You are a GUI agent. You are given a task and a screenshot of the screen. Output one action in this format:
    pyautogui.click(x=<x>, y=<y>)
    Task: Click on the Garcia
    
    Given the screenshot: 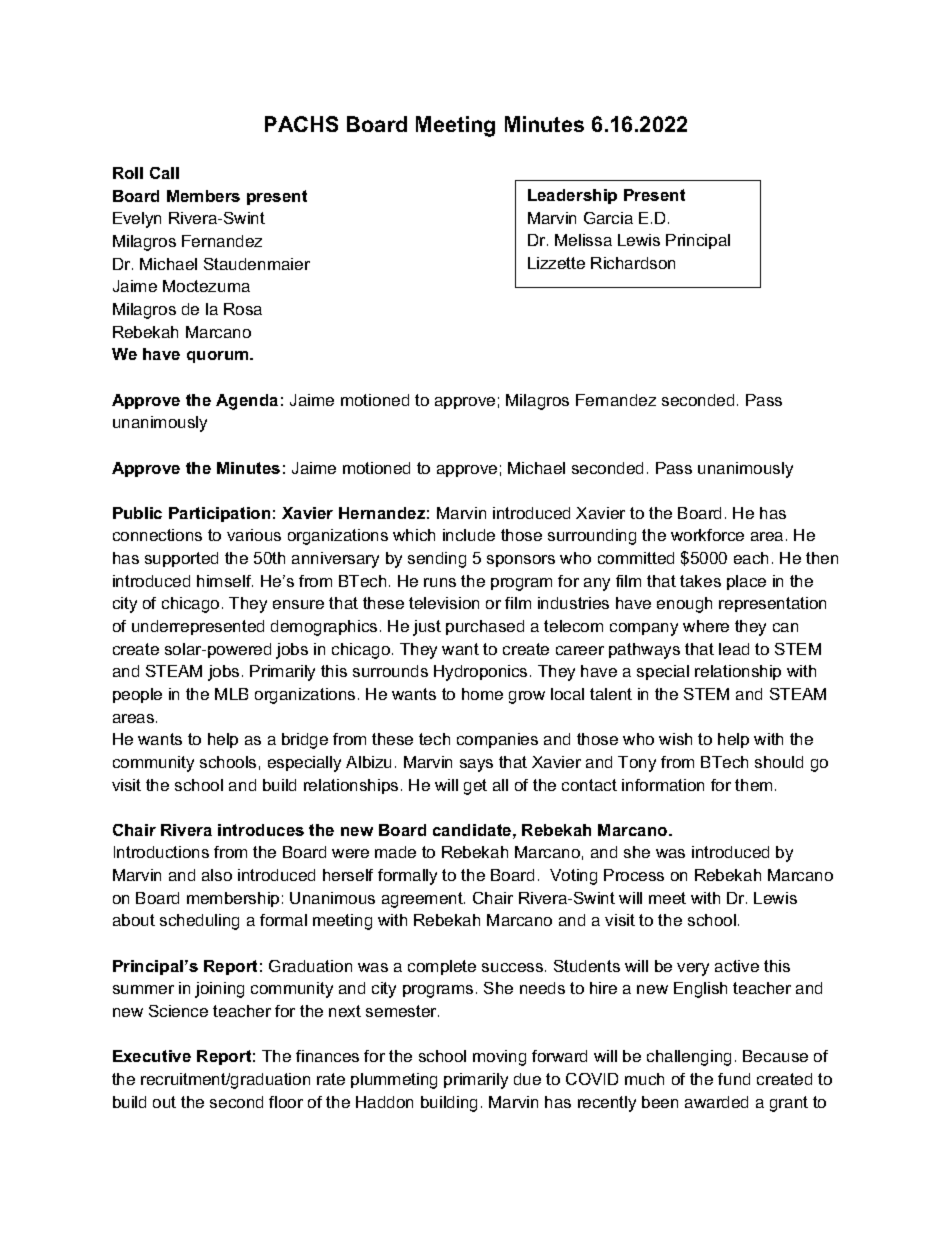 What is the action you would take?
    pyautogui.click(x=608, y=218)
